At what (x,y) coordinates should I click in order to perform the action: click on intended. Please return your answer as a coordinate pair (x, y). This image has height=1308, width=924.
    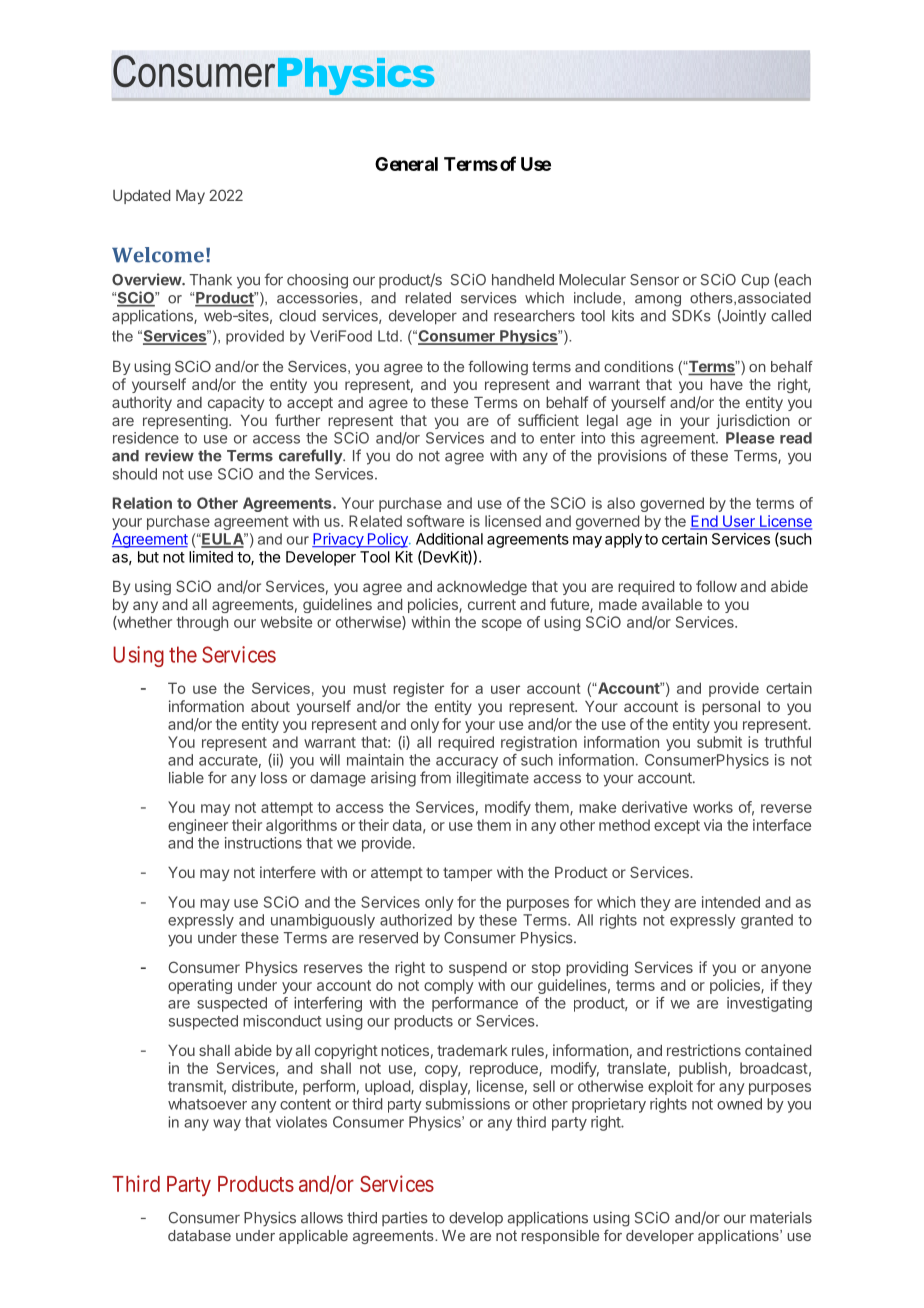
    Looking at the image, I should click on (731, 902).
